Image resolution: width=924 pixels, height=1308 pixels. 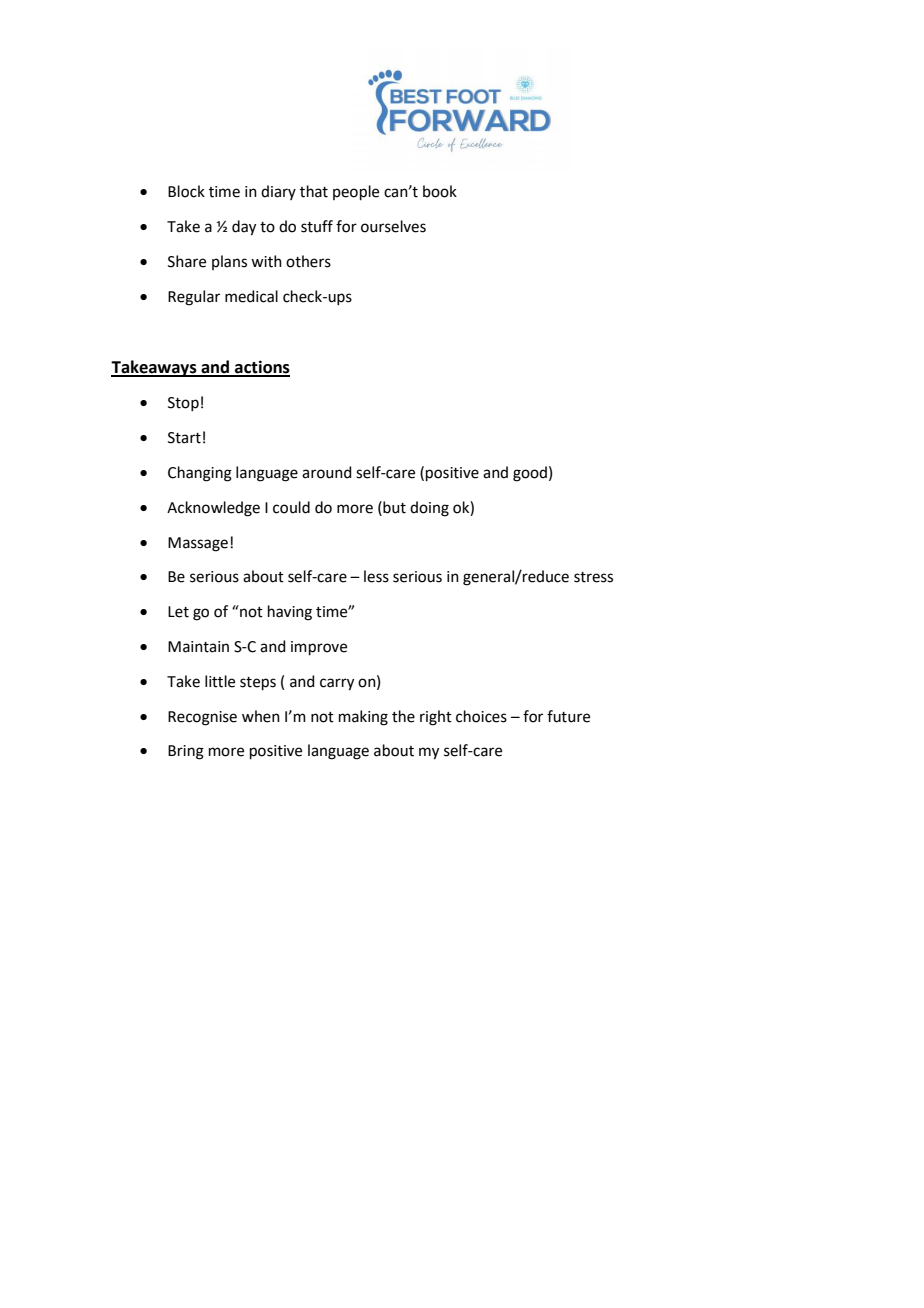 What do you see at coordinates (244, 228) in the document?
I see `day` at bounding box center [244, 228].
